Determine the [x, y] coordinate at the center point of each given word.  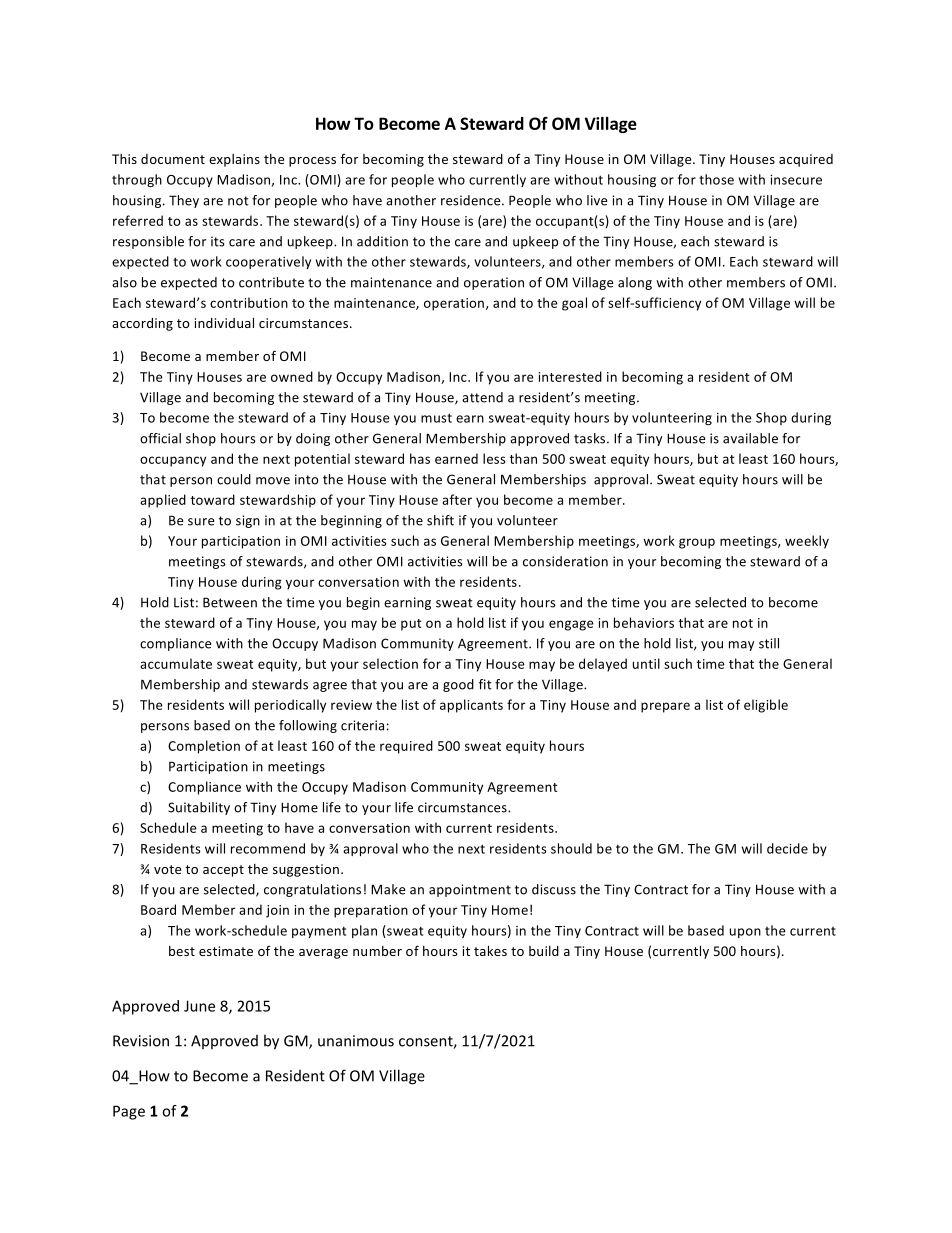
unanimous [356, 1041]
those [716, 179]
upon [745, 933]
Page [129, 1112]
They [184, 201]
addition [382, 241]
